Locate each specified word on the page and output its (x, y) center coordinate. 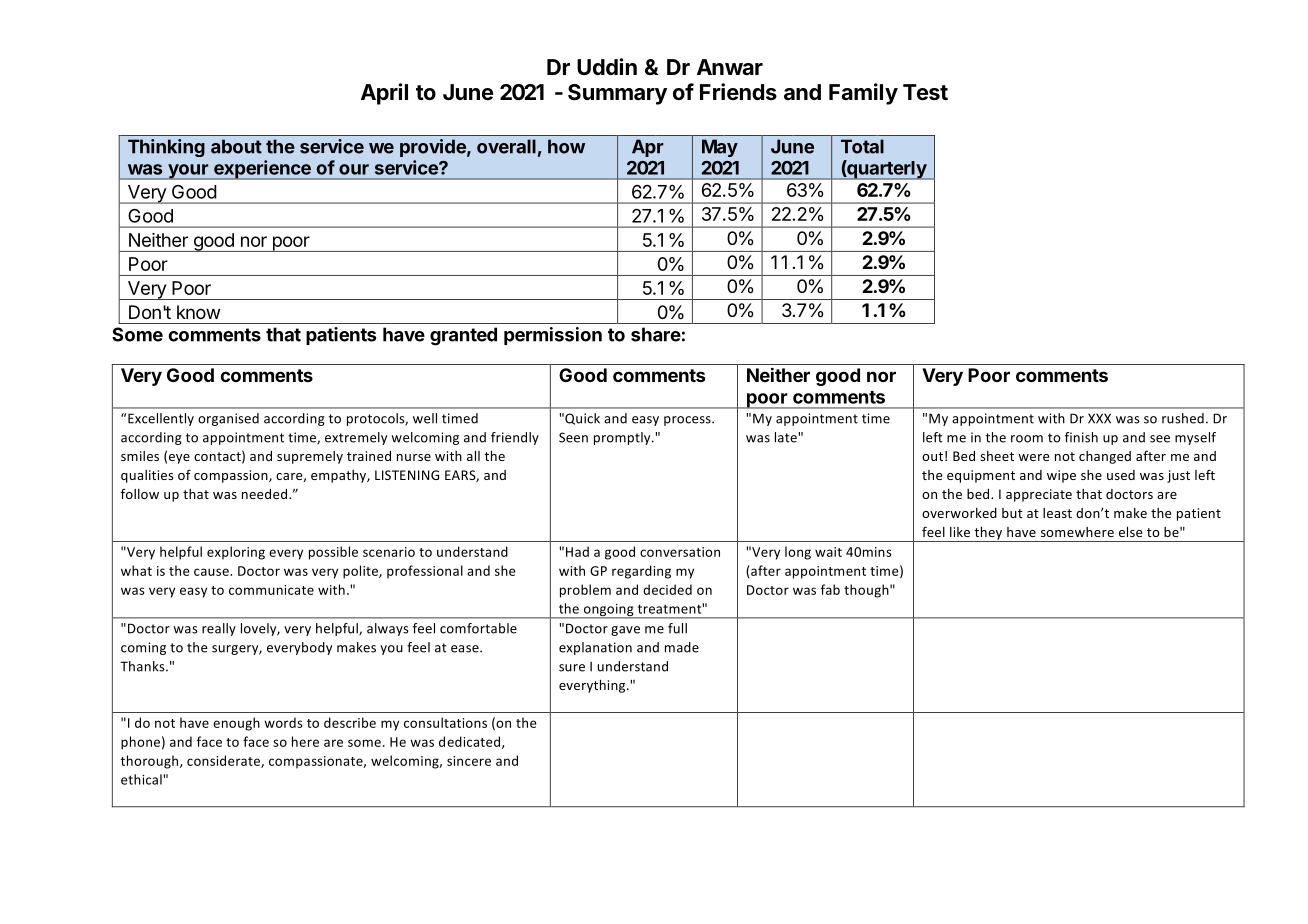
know (198, 312)
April (384, 94)
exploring (236, 553)
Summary (617, 94)
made (682, 647)
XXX (1099, 418)
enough (236, 724)
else (1130, 532)
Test (925, 92)
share (656, 334)
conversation (680, 552)
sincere (469, 761)
